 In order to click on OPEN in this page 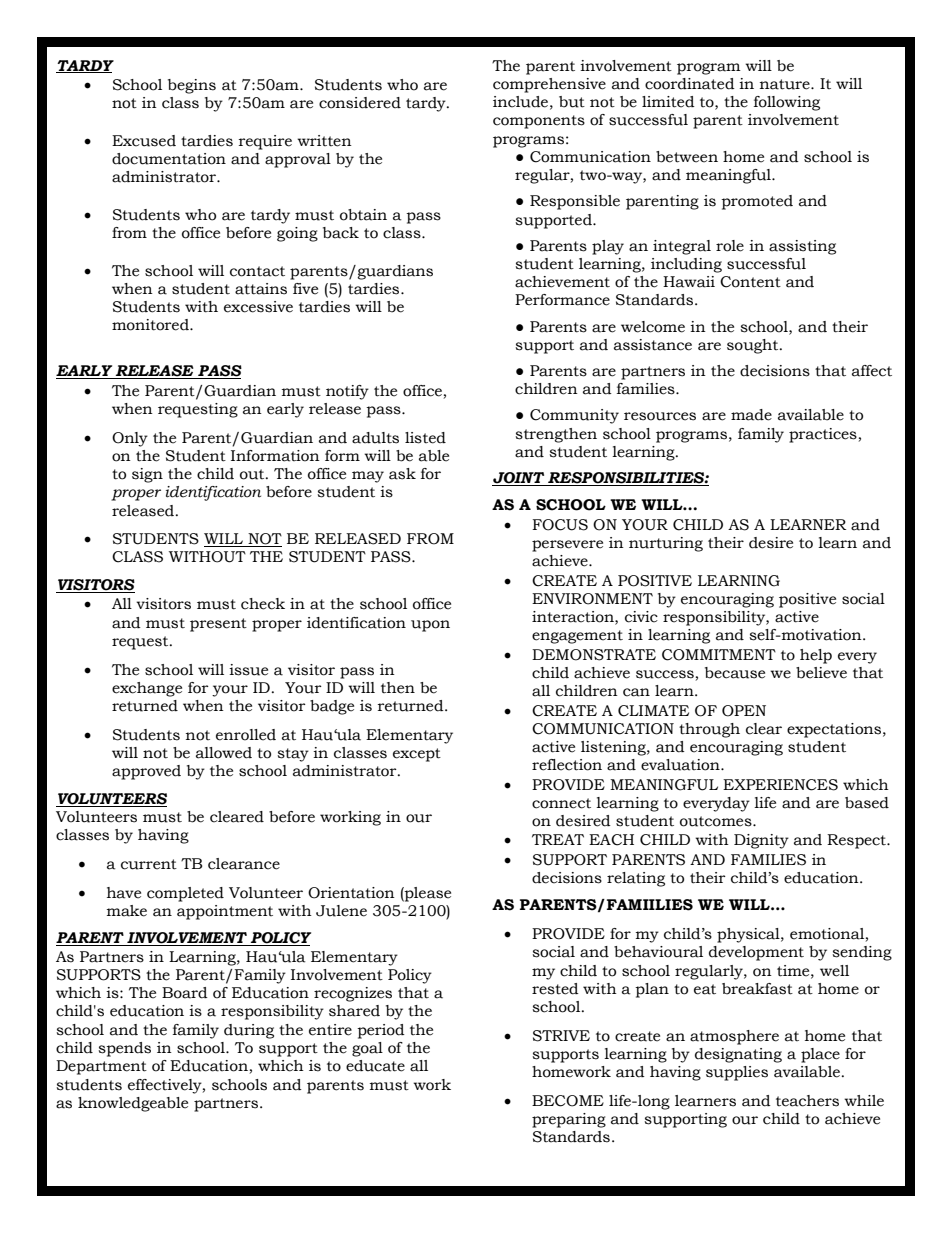, I will do `click(744, 711)`.
